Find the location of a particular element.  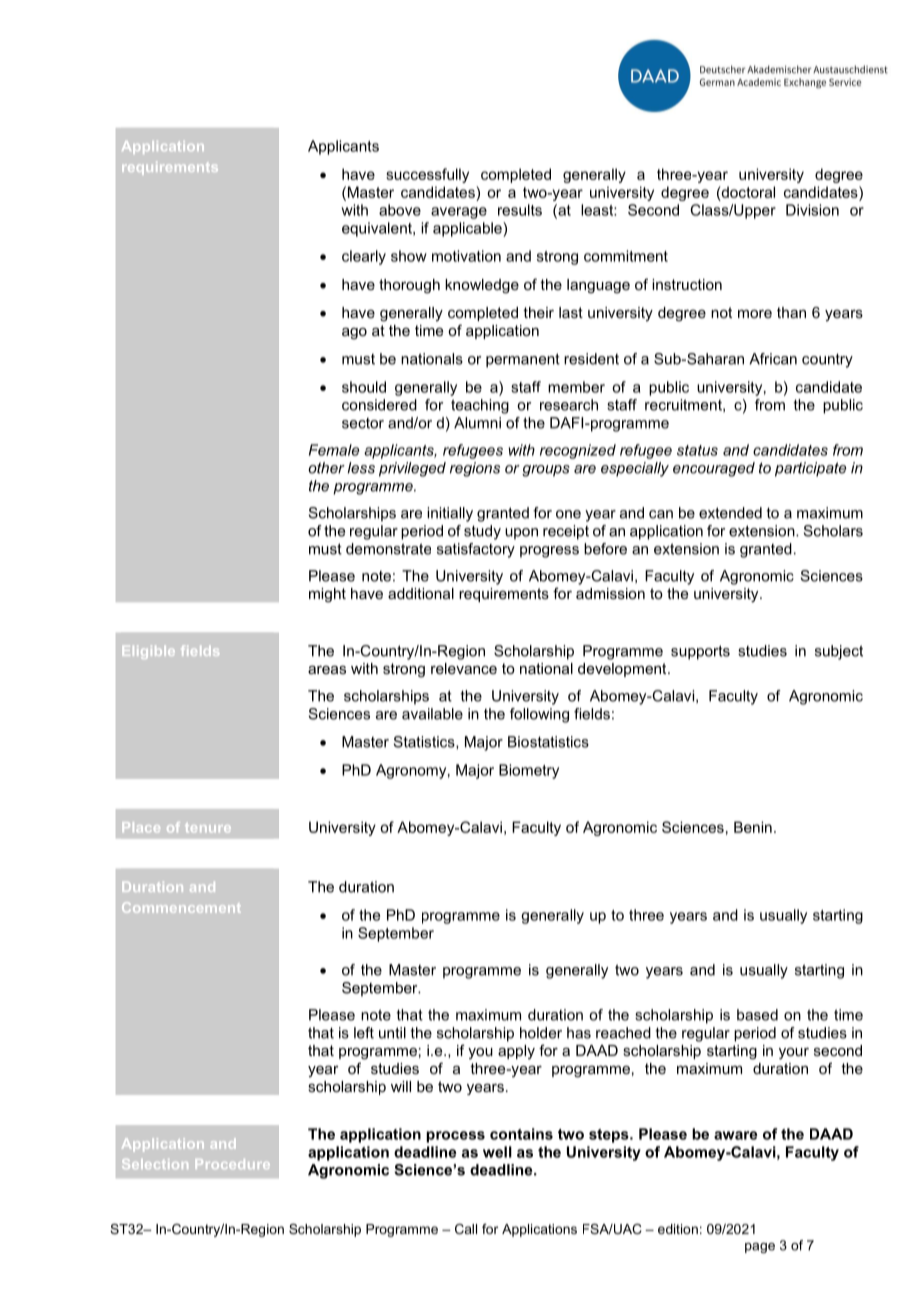

Procedure is located at coordinates (233, 1164).
